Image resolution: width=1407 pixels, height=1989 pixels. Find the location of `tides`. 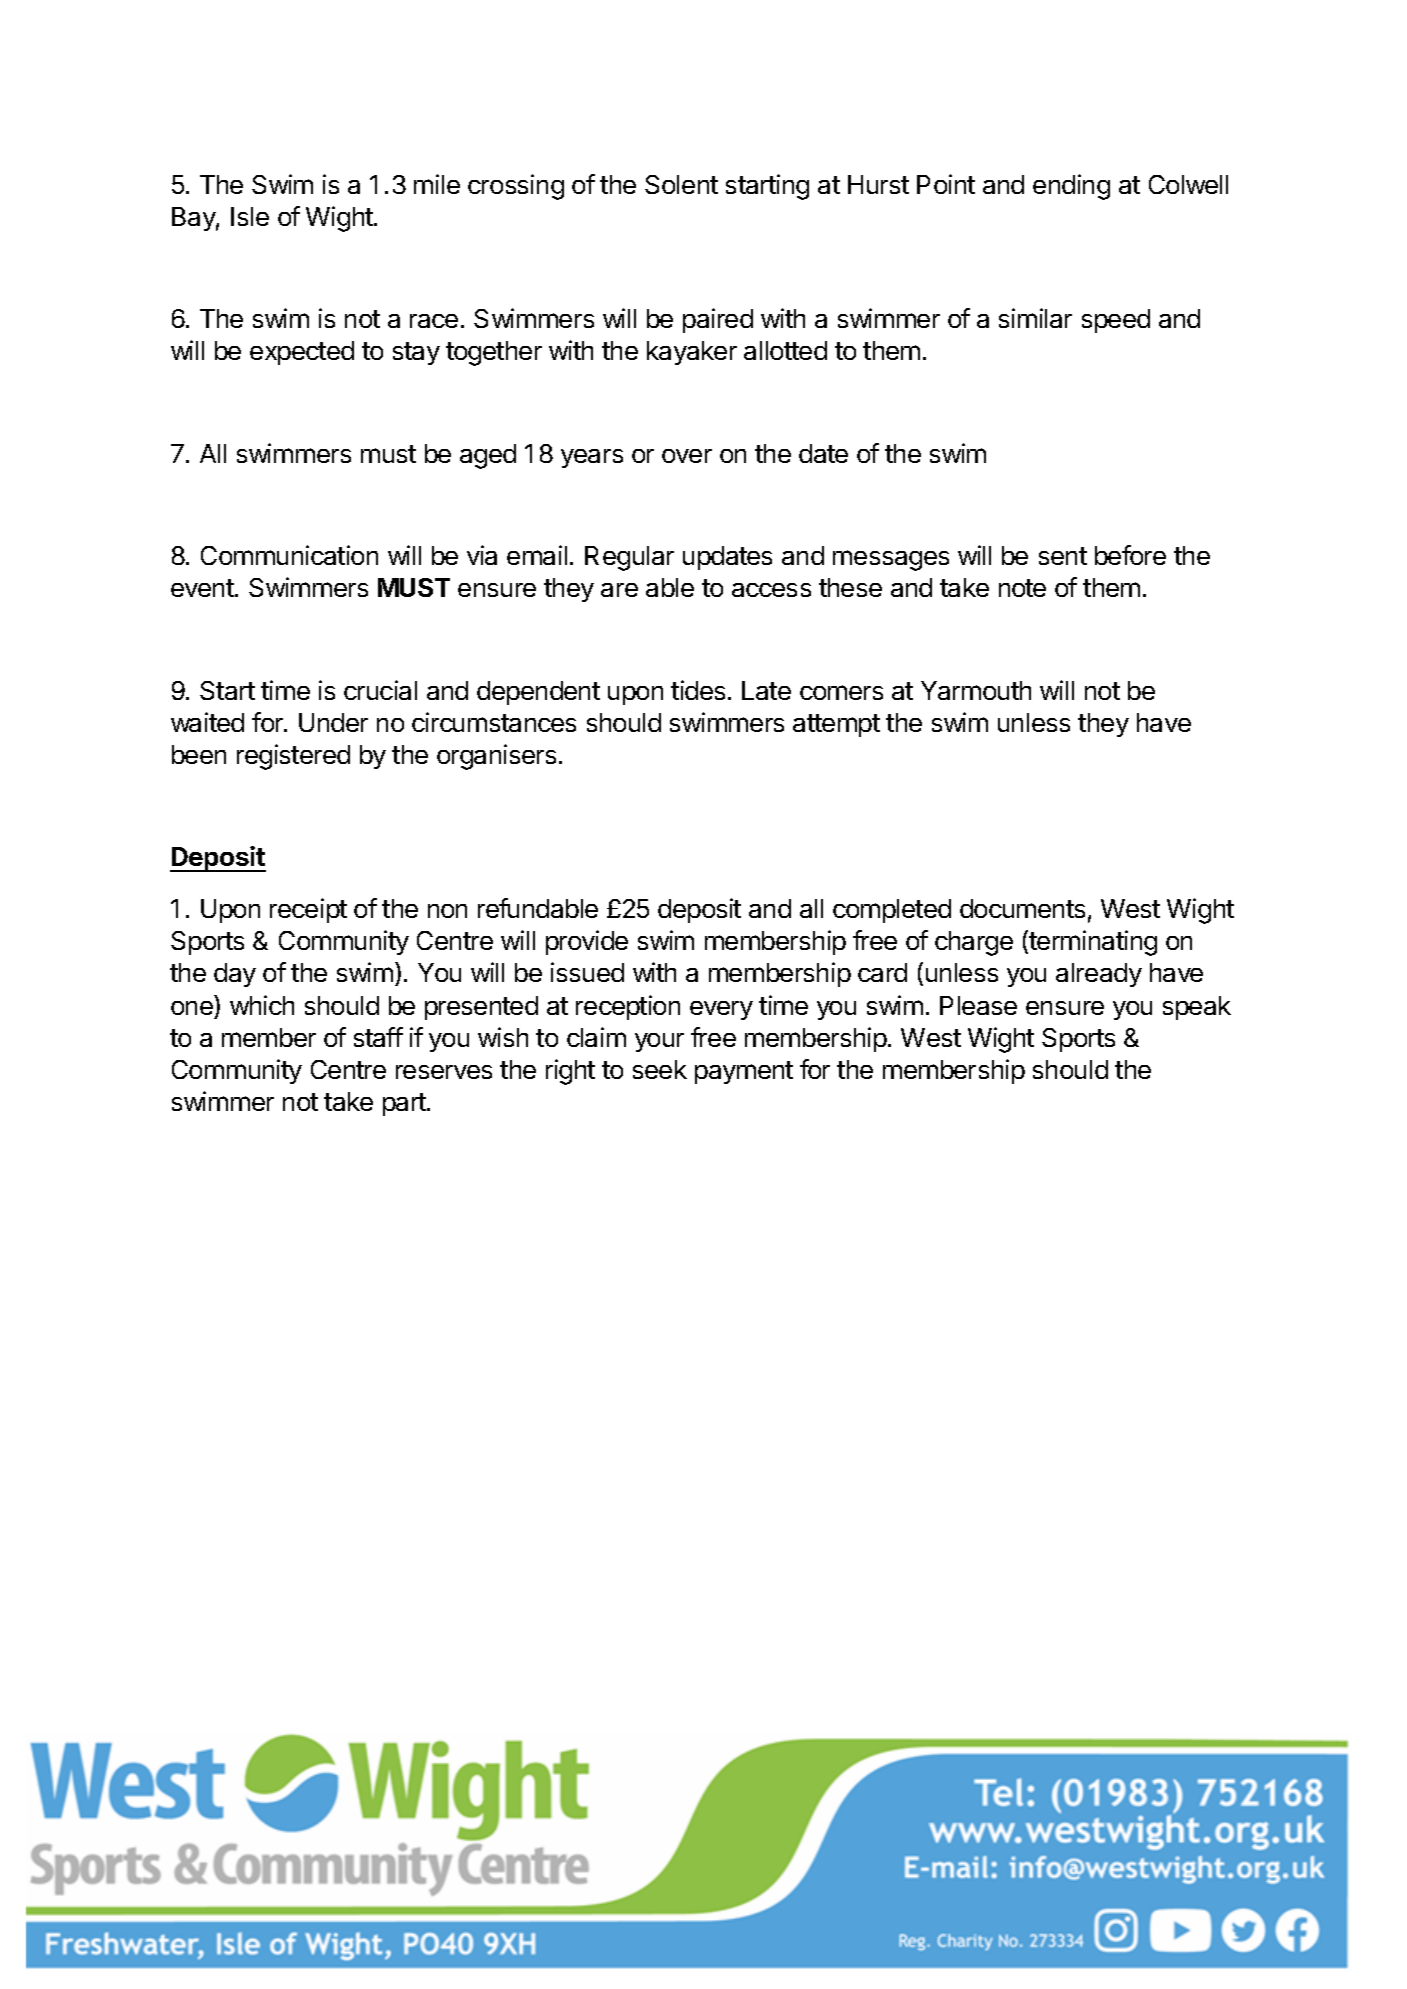

tides is located at coordinates (698, 690).
